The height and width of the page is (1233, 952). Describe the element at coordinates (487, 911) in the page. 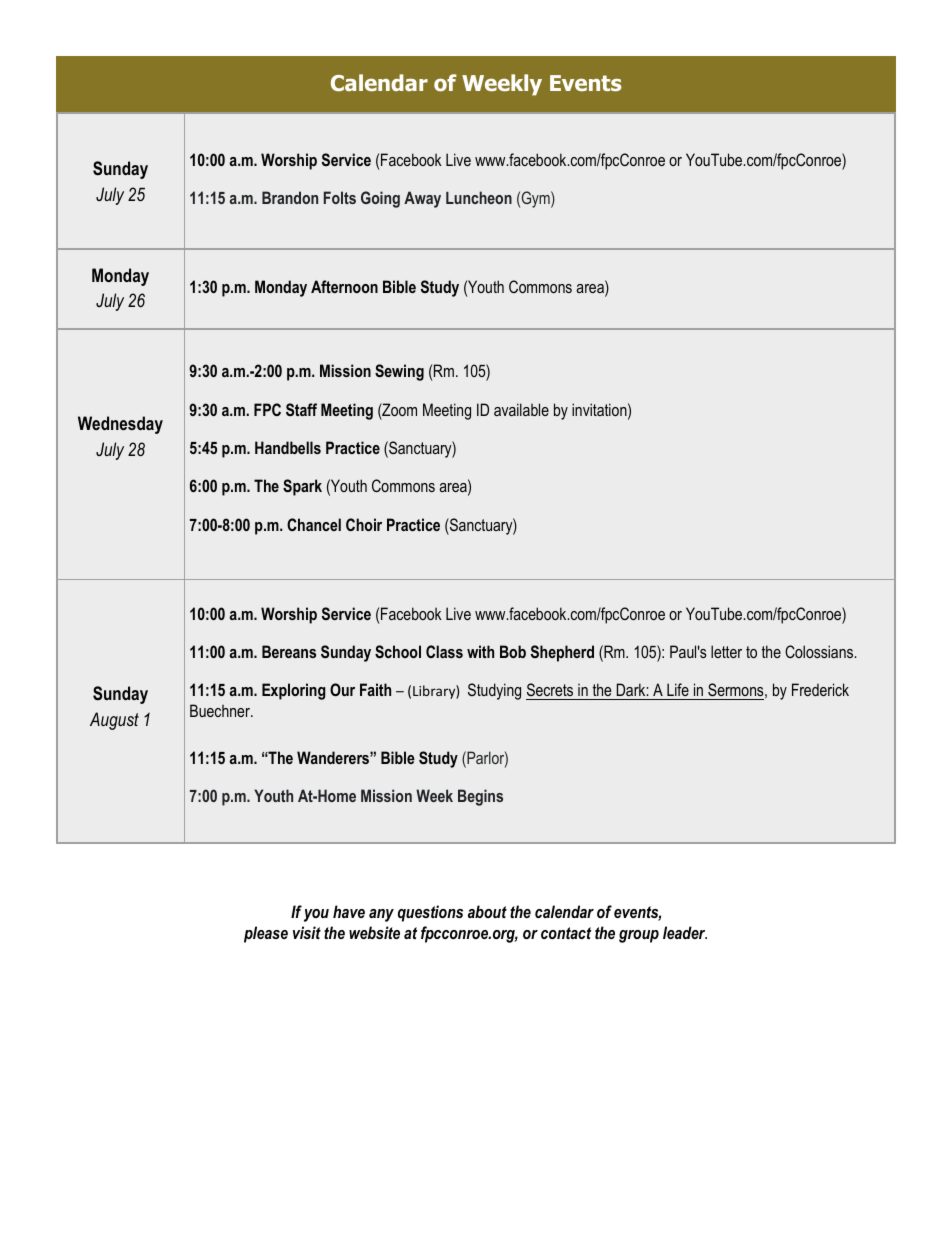

I see `about` at that location.
